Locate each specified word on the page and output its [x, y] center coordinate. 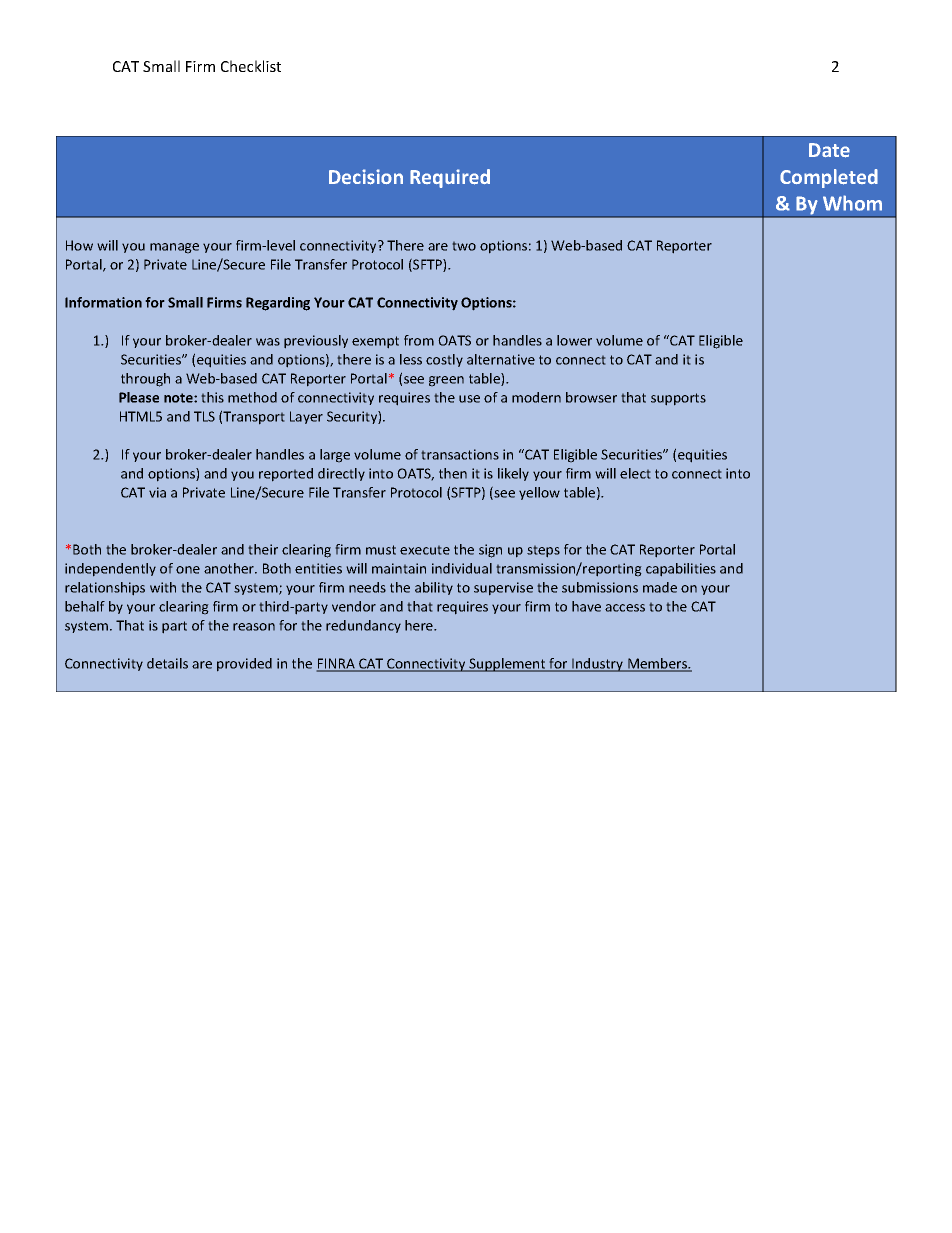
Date [829, 150]
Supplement [507, 665]
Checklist [251, 66]
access [625, 608]
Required [450, 178]
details [167, 663]
